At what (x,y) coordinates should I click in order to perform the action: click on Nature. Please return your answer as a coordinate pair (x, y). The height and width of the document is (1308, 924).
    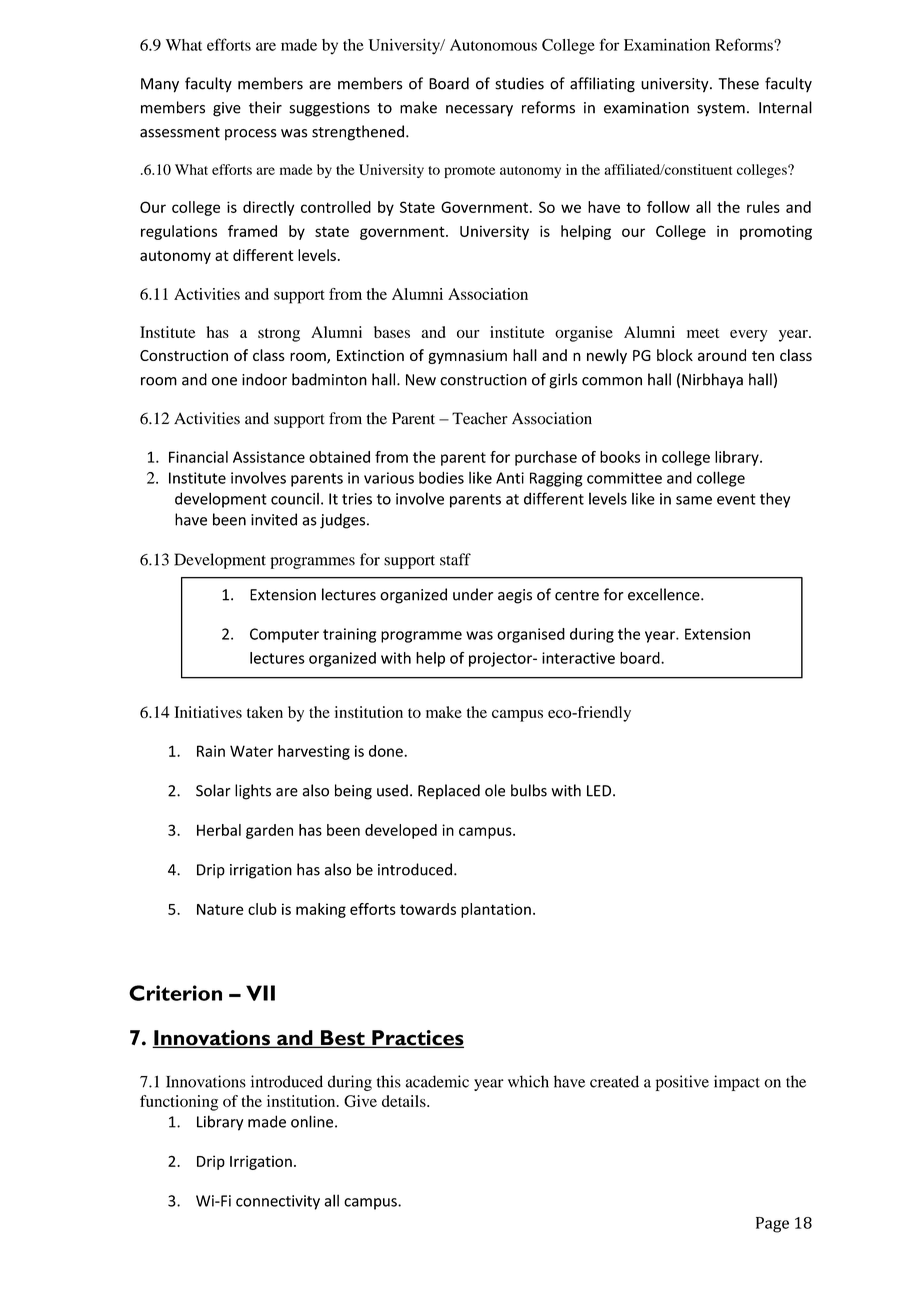
    Looking at the image, I should click on (220, 909).
